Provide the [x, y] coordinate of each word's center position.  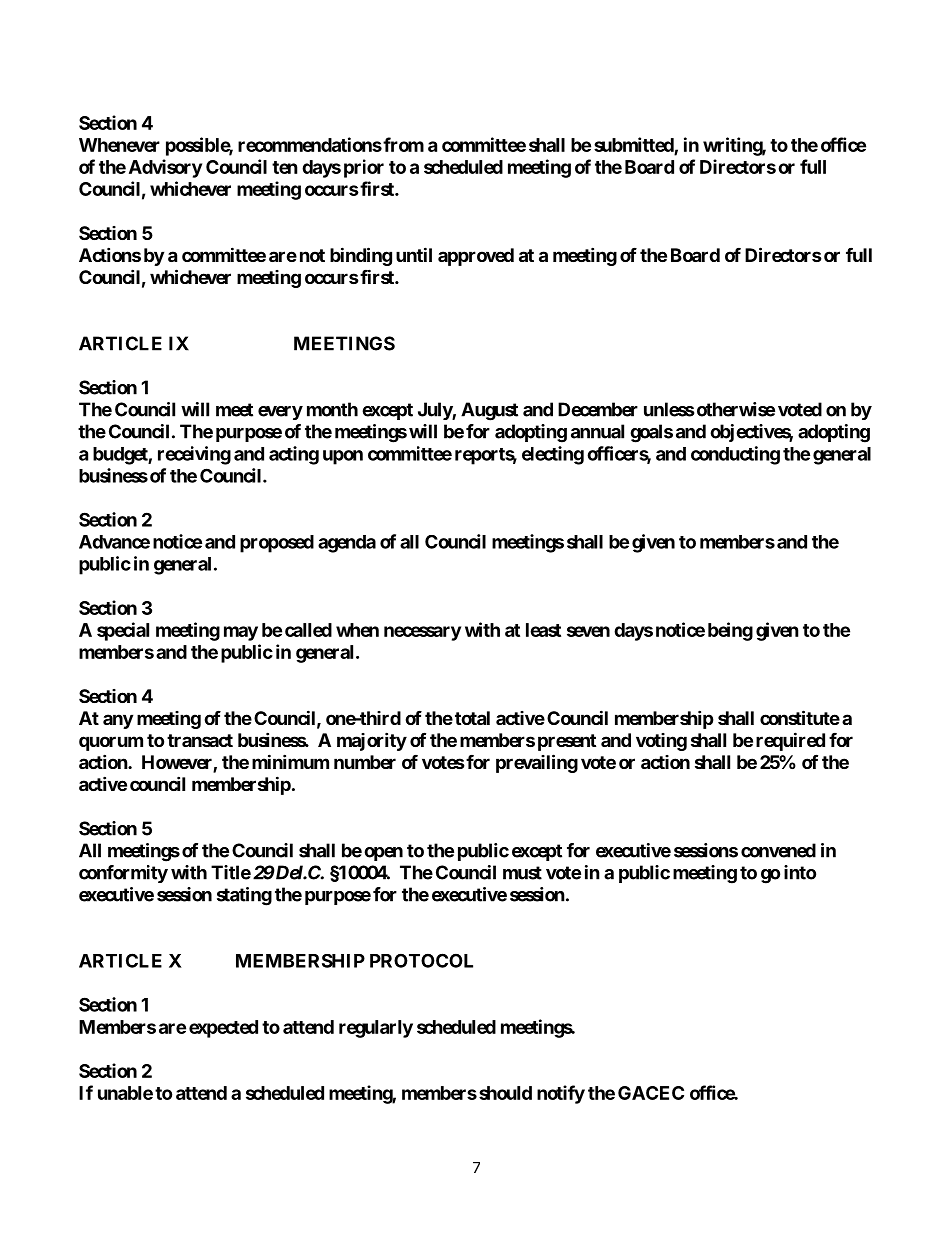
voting [661, 742]
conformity [123, 874]
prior [364, 168]
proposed [277, 544]
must [522, 873]
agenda [347, 544]
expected [223, 1029]
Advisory [165, 168]
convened [778, 850]
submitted [634, 144]
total [472, 718]
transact [200, 740]
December [598, 409]
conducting [735, 455]
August [489, 411]
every [280, 413]
